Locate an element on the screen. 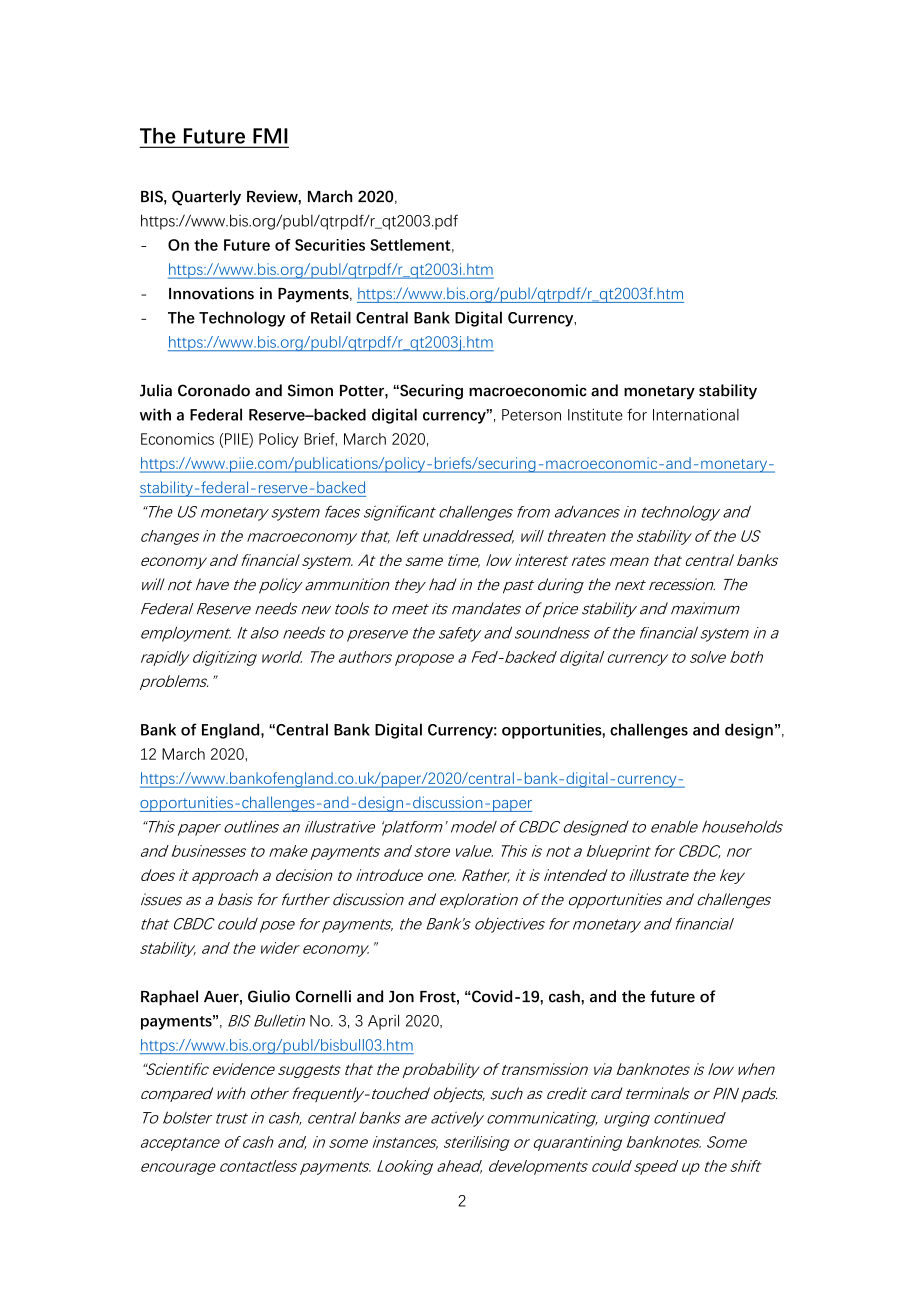 The image size is (924, 1308). April is located at coordinates (383, 1022).
